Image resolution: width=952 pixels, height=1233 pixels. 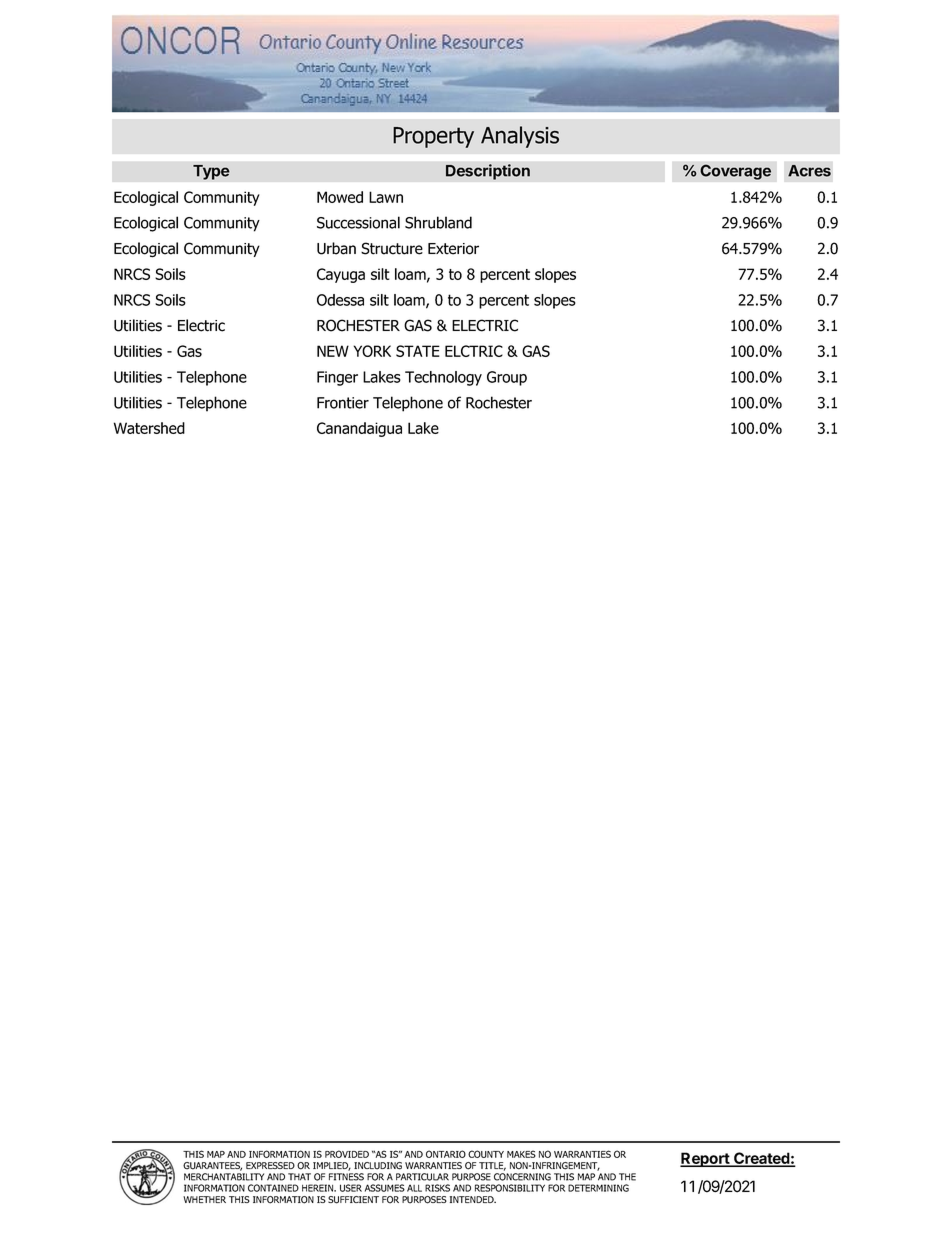 I want to click on Group, so click(x=507, y=378).
